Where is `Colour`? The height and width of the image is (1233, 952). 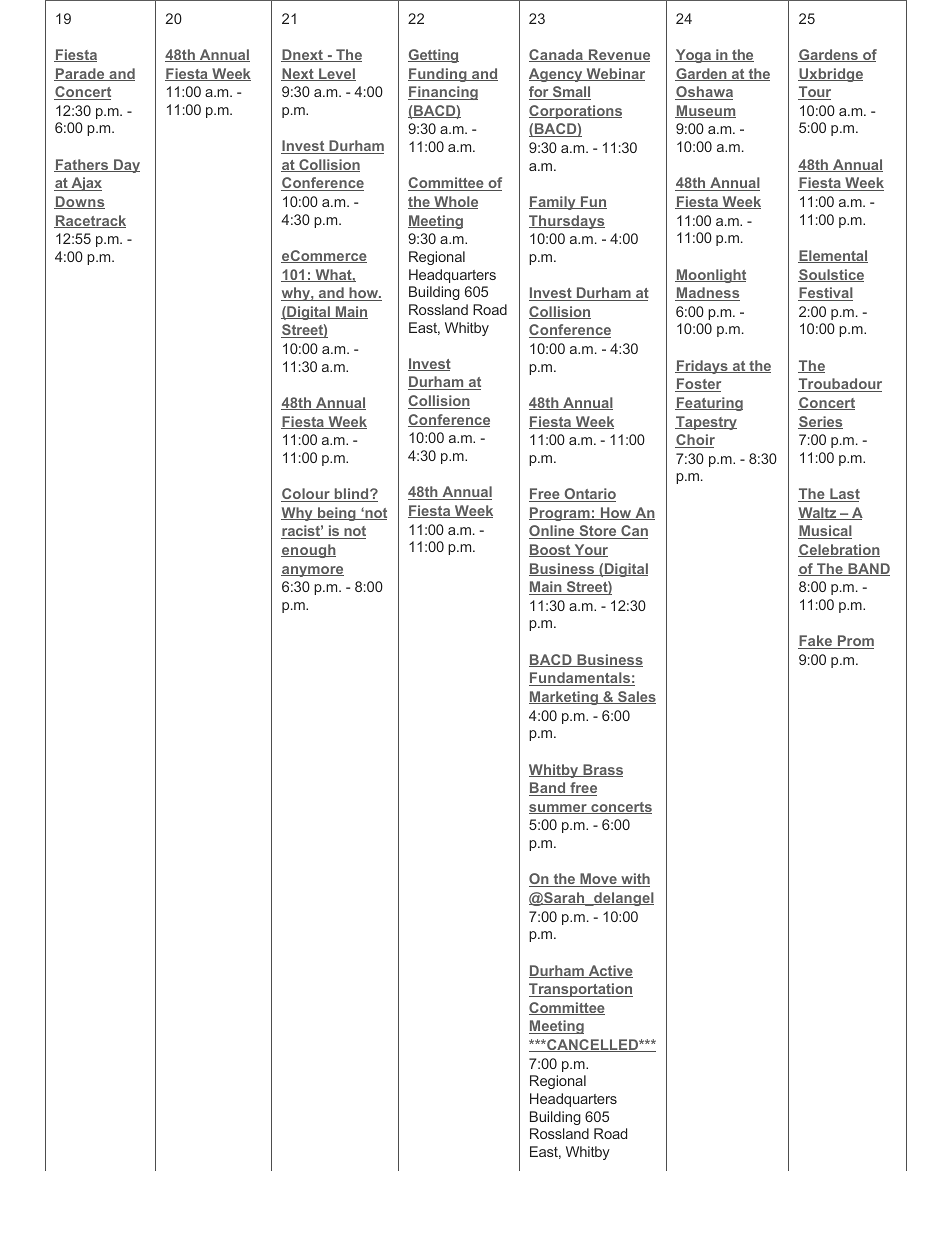
Colour is located at coordinates (306, 495).
